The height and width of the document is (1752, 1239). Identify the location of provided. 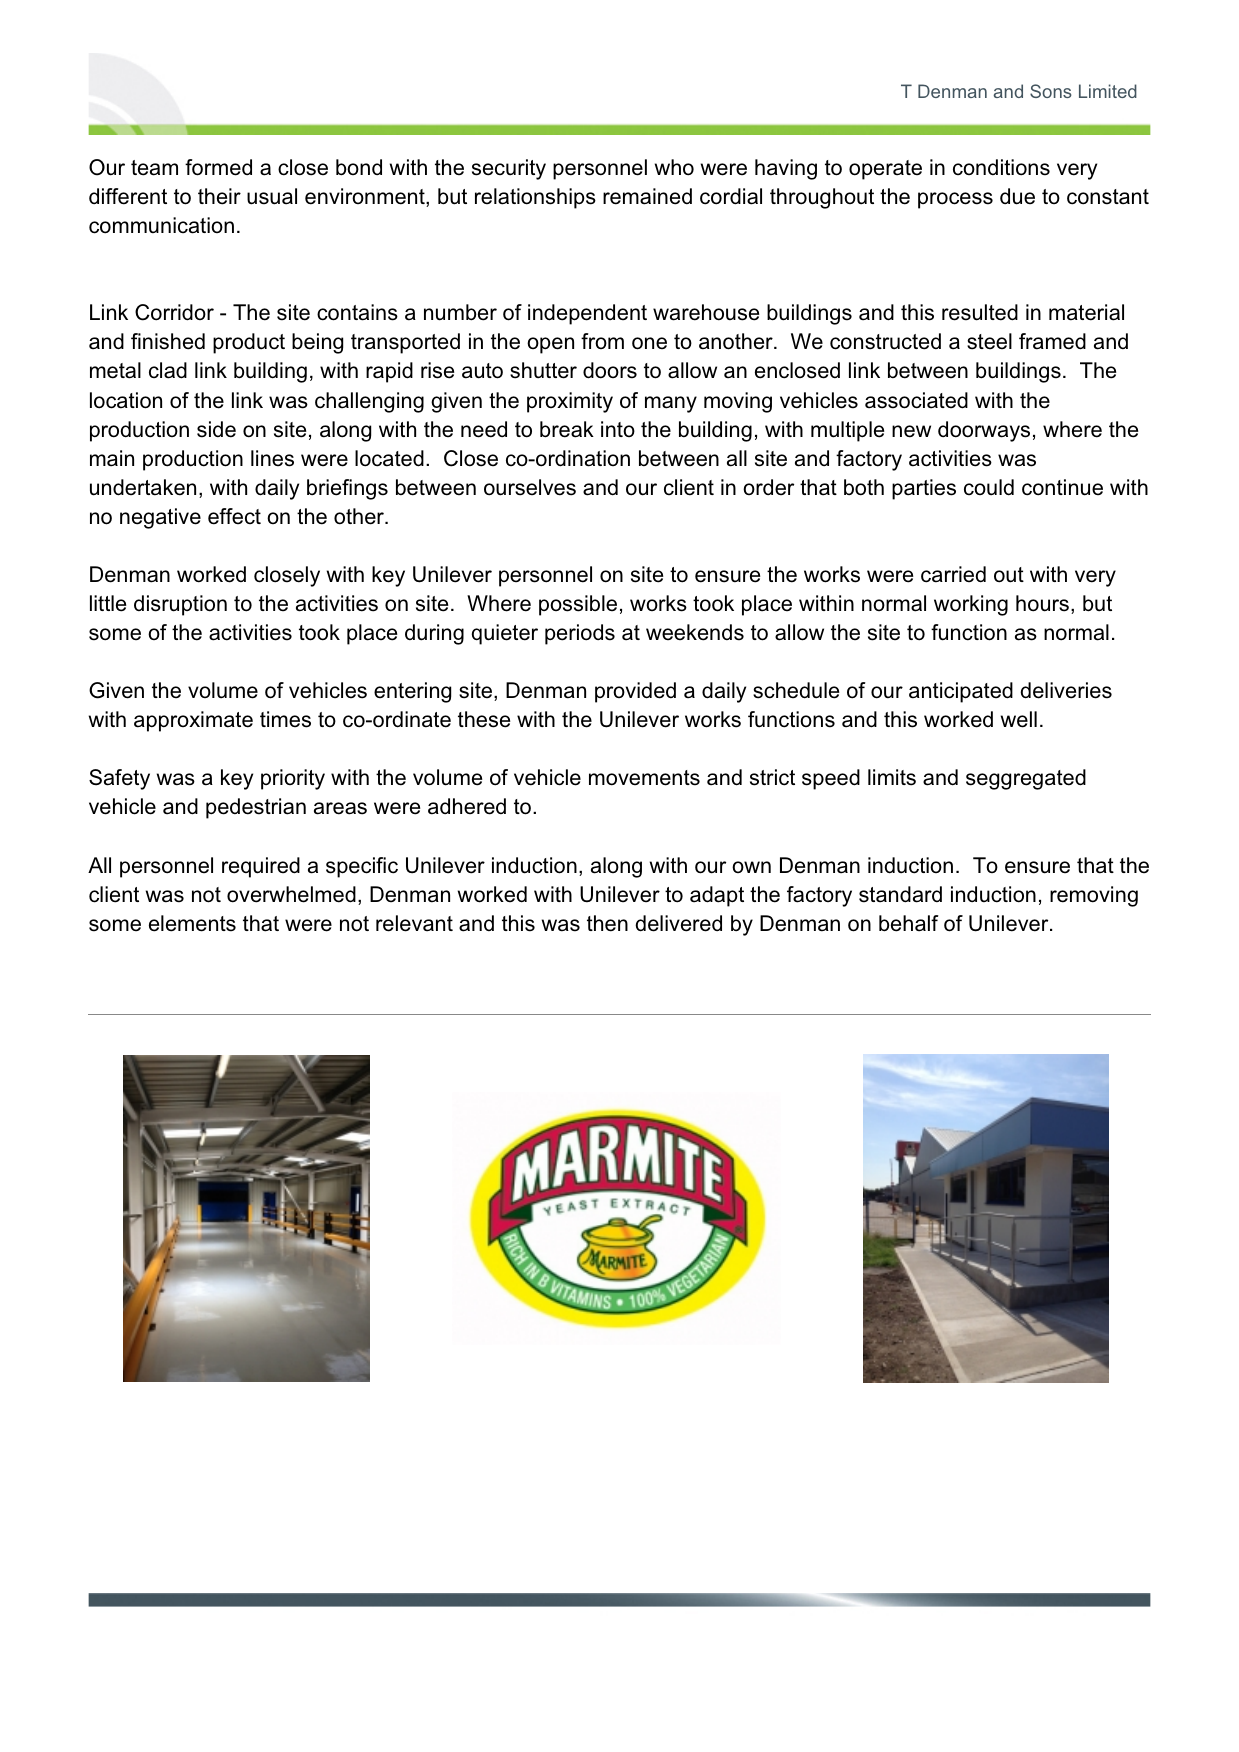
(635, 692).
